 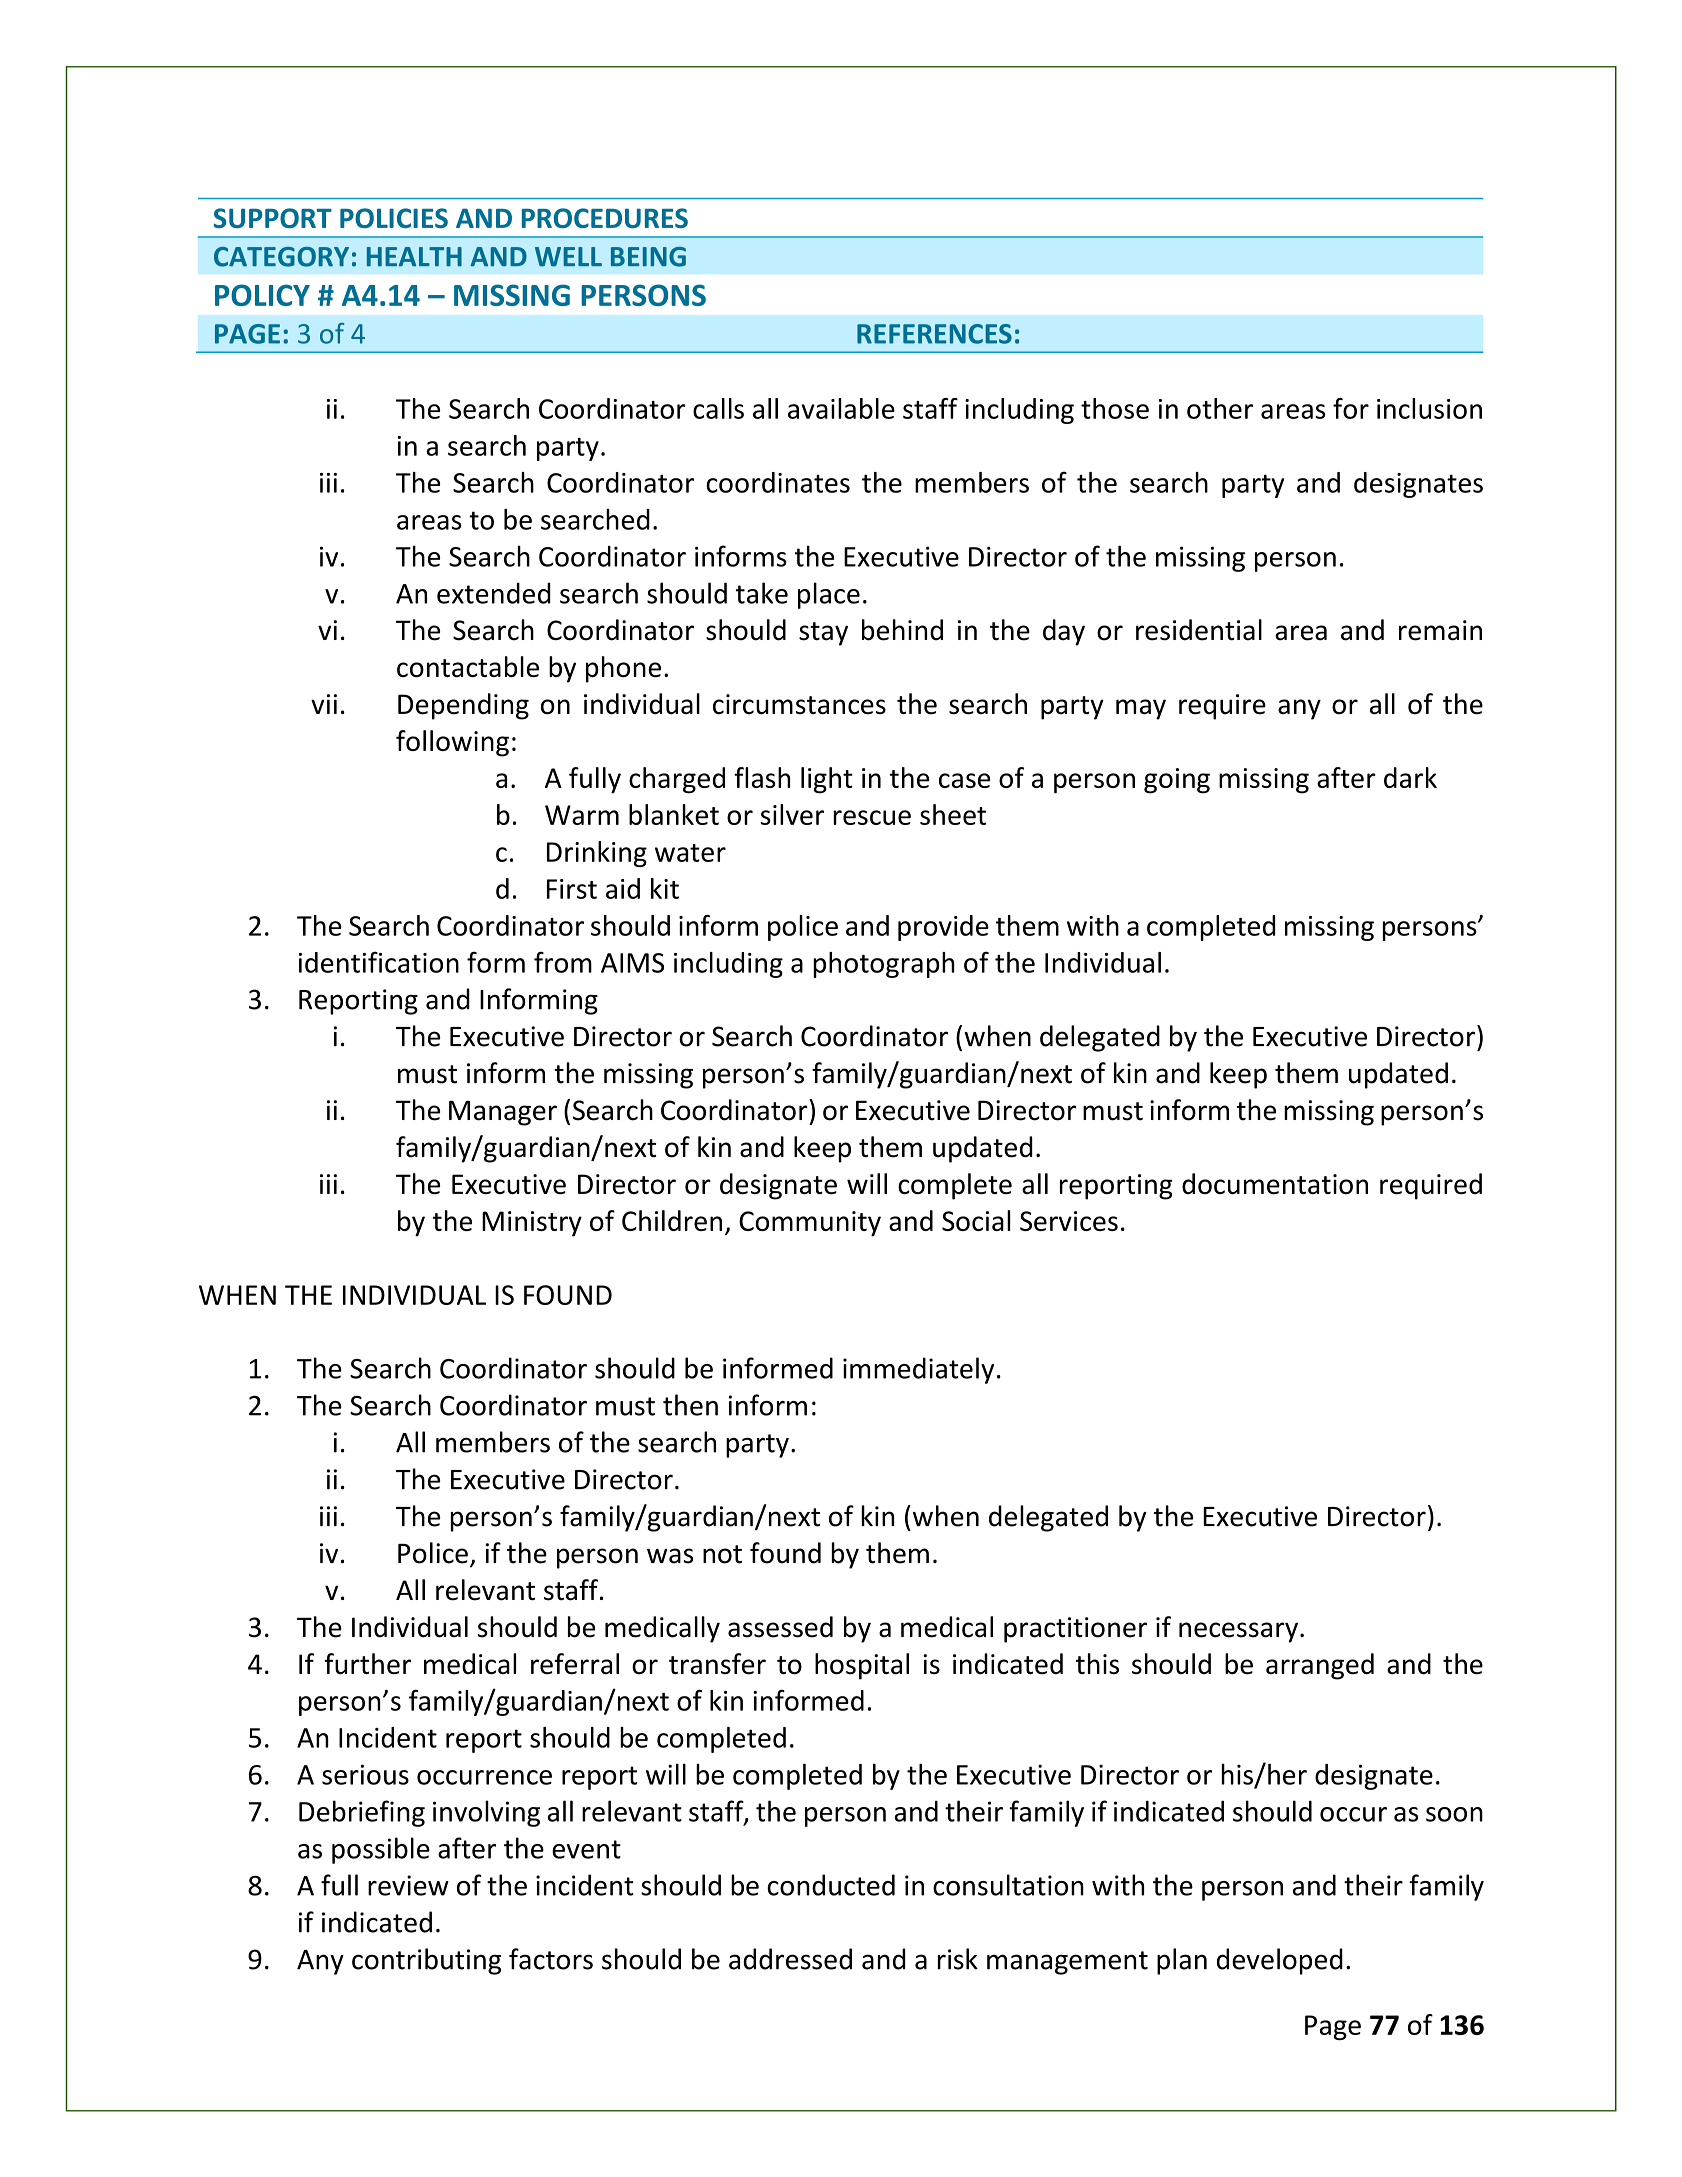 What do you see at coordinates (831, 1885) in the document?
I see `conducted` at bounding box center [831, 1885].
